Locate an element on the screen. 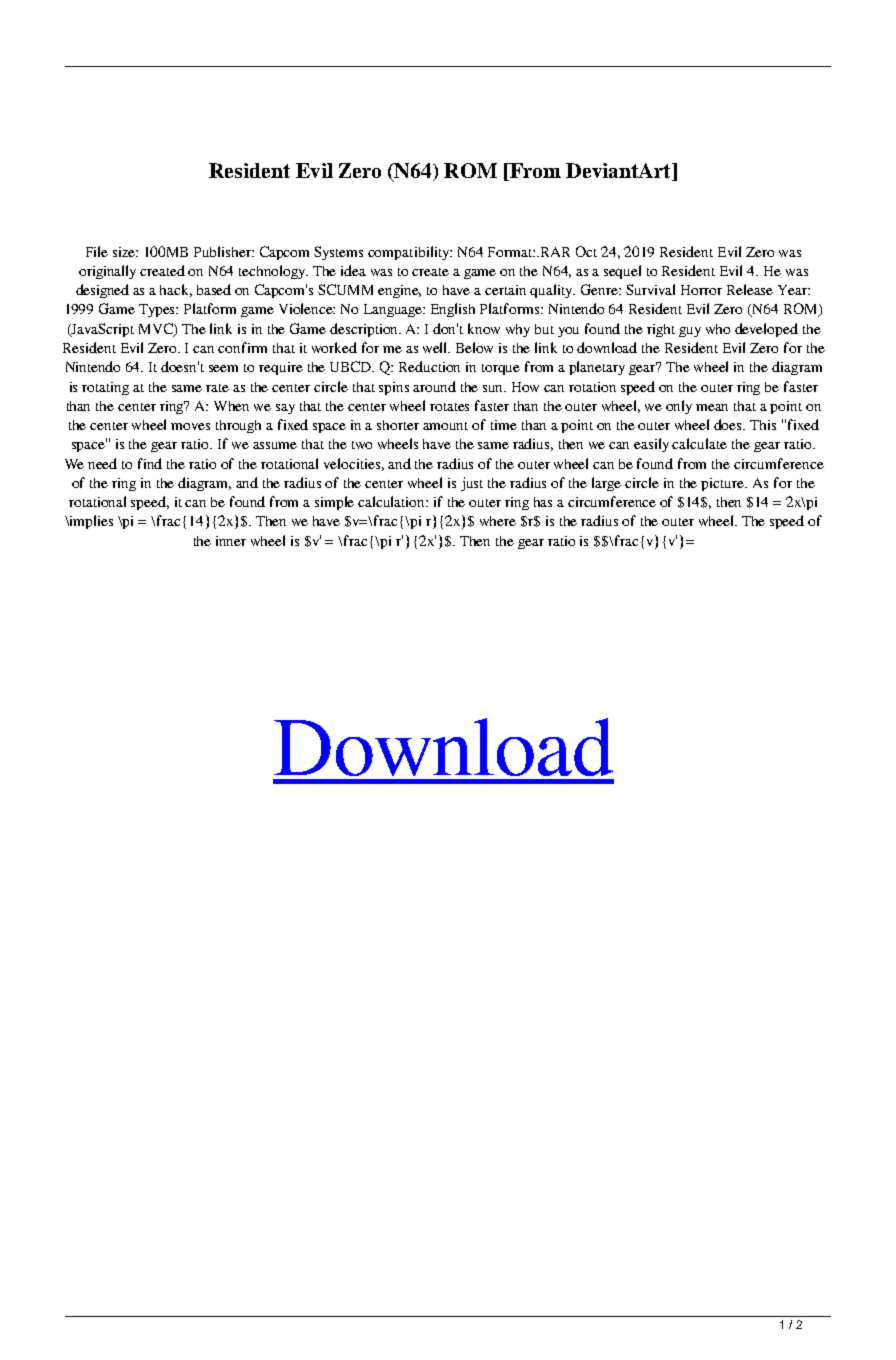 The width and height of the screenshot is (896, 1360). well is located at coordinates (436, 347).
